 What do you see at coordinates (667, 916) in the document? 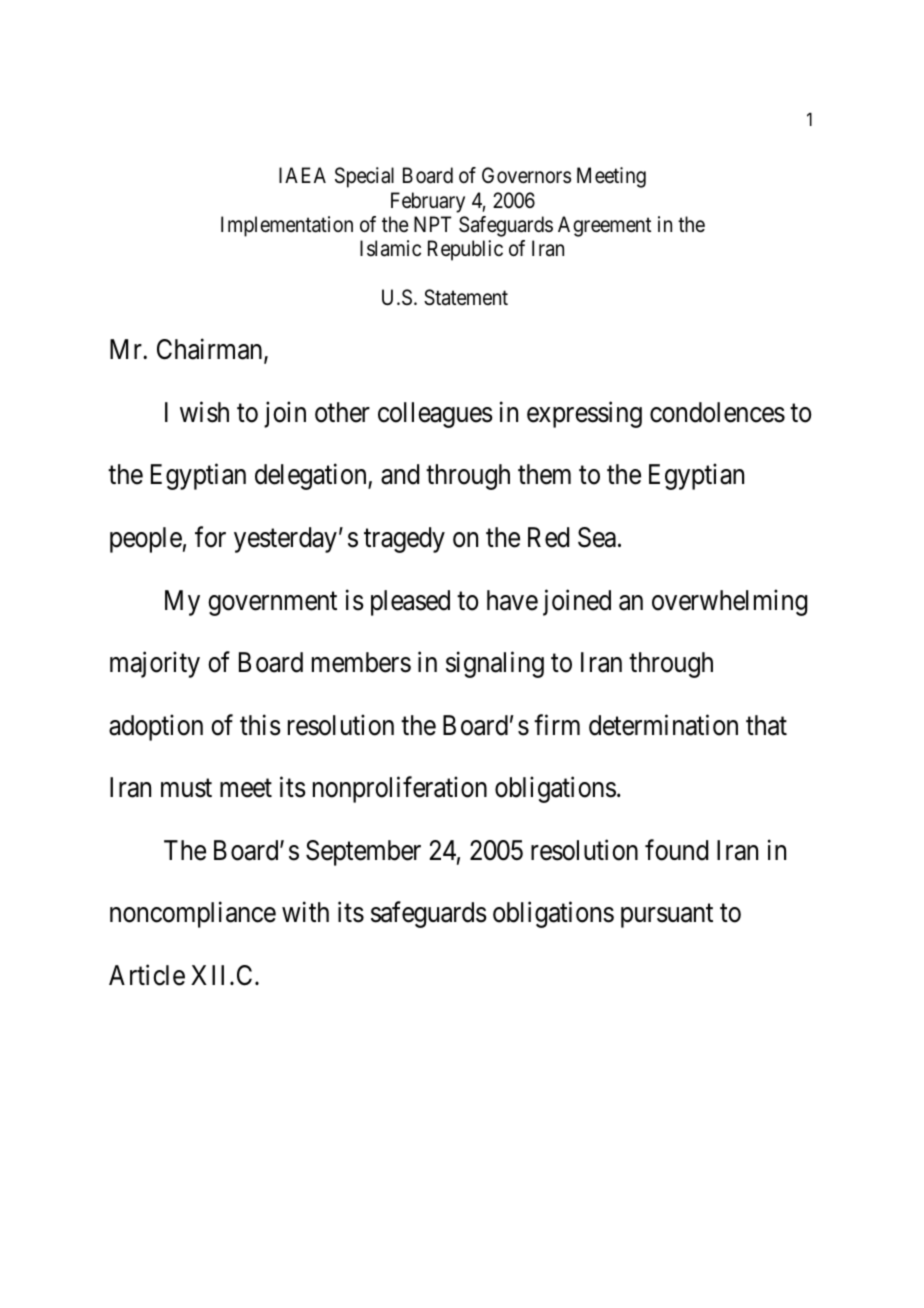
I see `pursuant` at bounding box center [667, 916].
